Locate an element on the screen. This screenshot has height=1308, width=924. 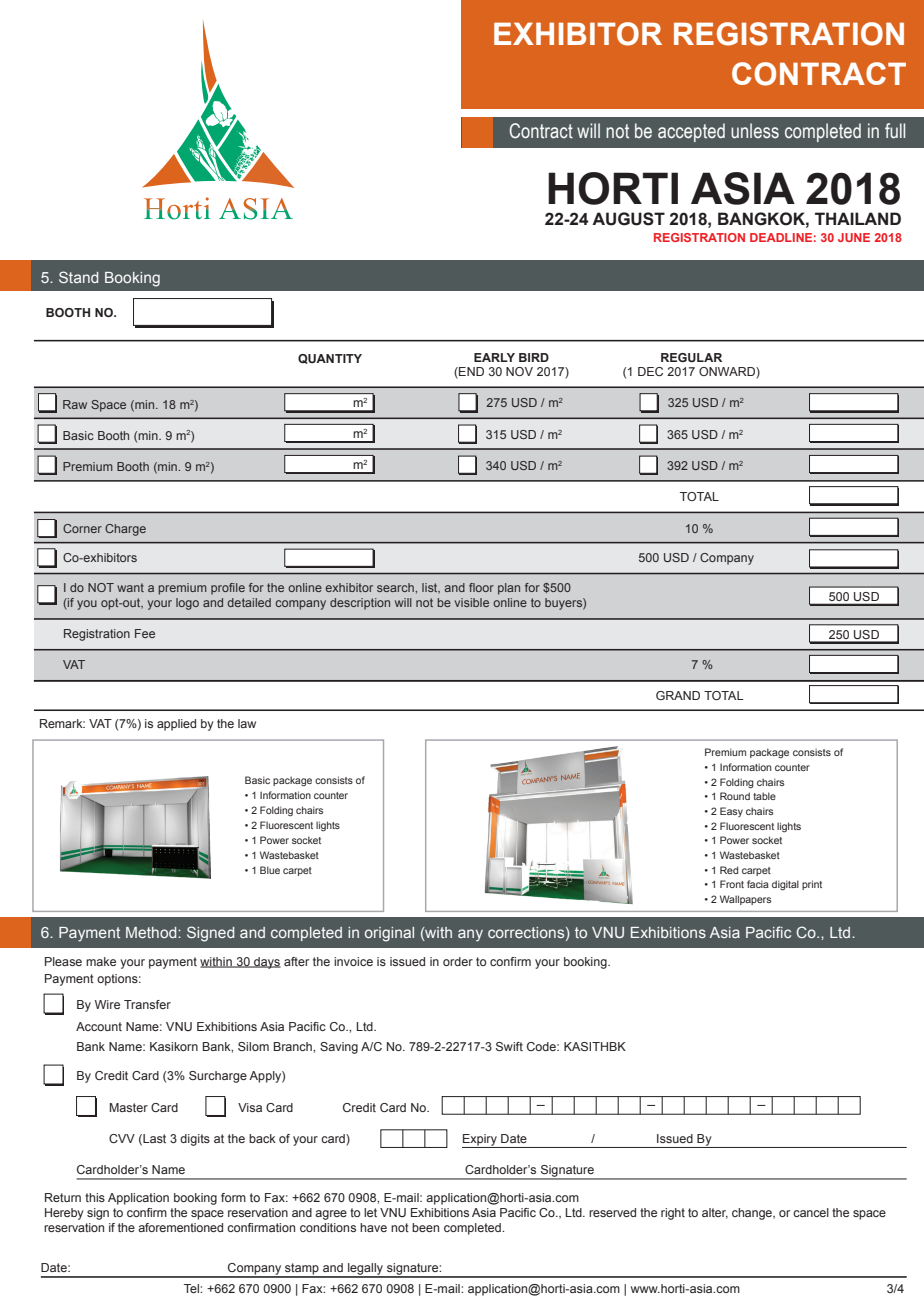
aforementioned is located at coordinates (180, 1227).
